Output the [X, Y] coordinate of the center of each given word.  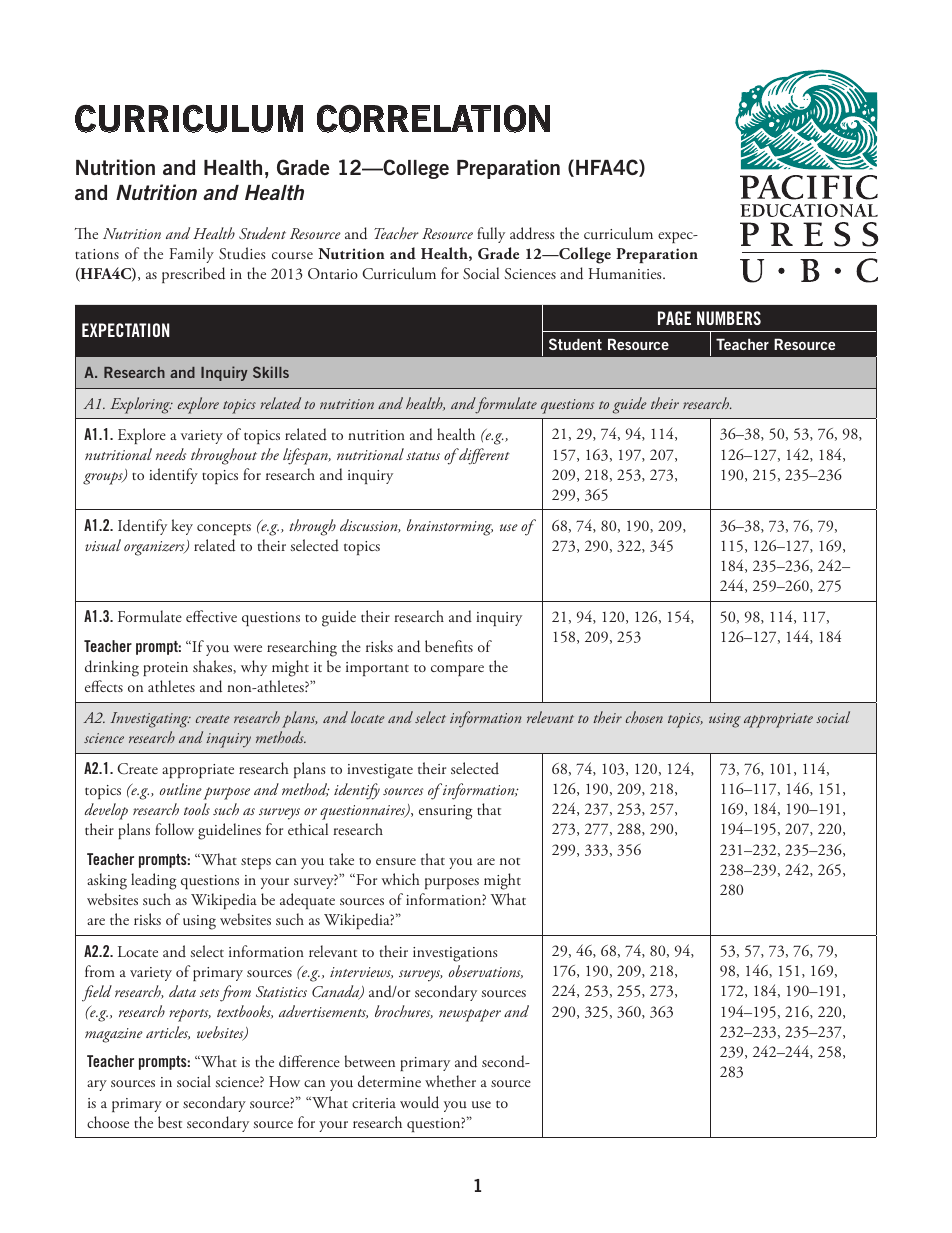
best [170, 1122]
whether [450, 1081]
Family [192, 255]
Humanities [626, 274]
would [419, 1102]
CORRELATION [433, 119]
